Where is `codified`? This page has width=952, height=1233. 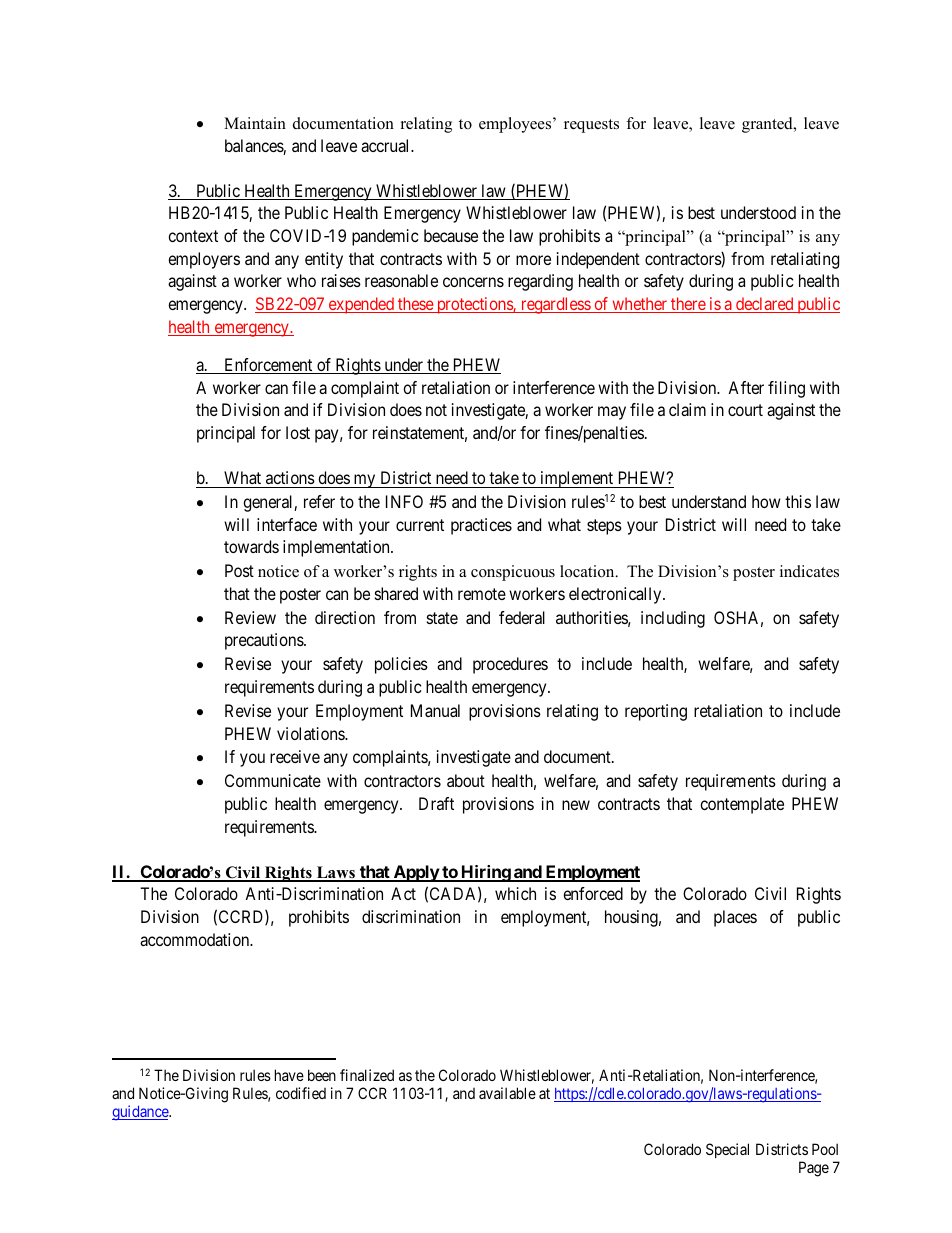 codified is located at coordinates (301, 1093).
